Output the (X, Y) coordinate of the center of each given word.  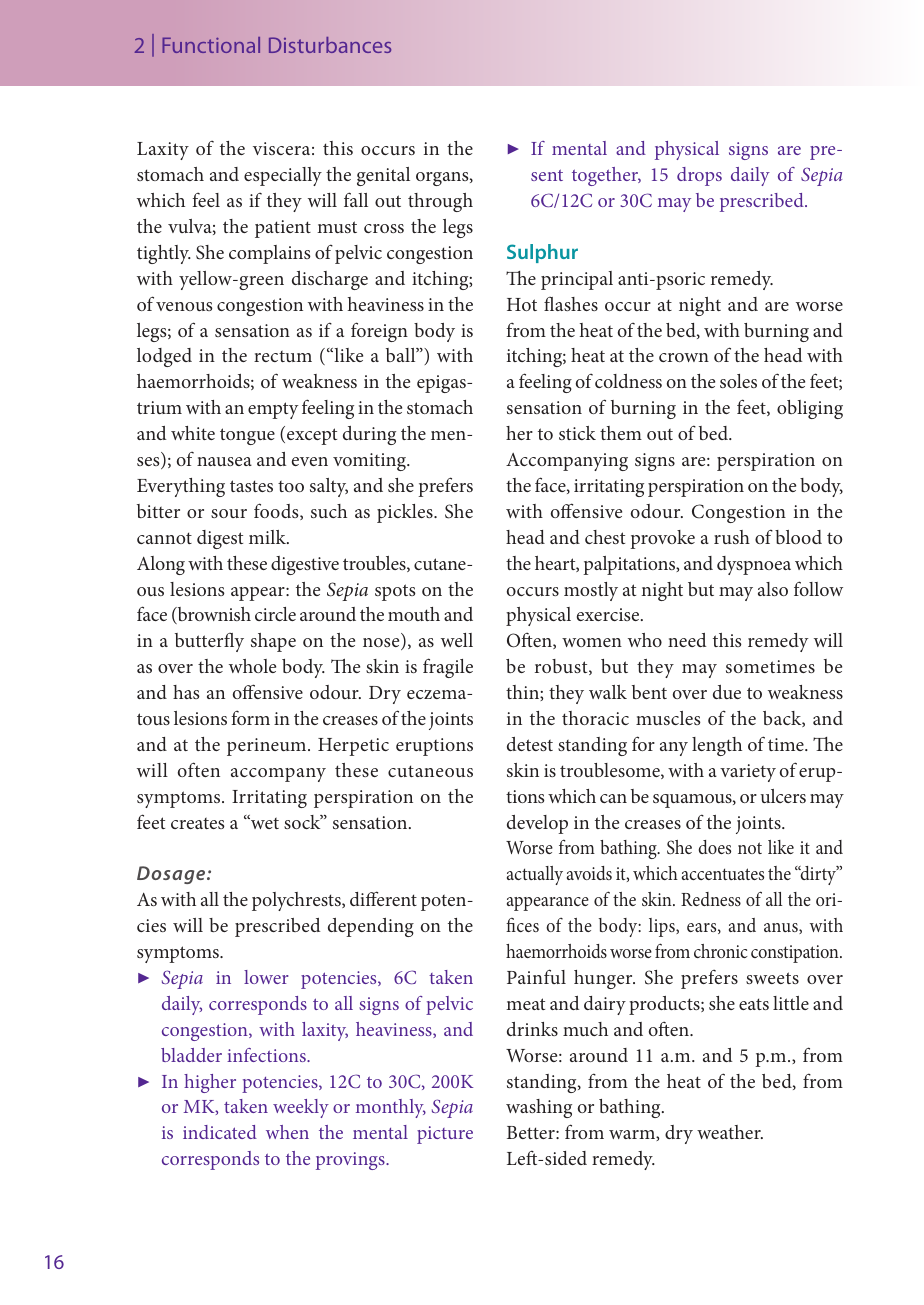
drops (699, 176)
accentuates (723, 874)
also (773, 589)
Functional (211, 45)
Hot (522, 304)
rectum (283, 356)
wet (264, 822)
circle (275, 614)
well (457, 640)
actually (535, 875)
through (440, 202)
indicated (220, 1132)
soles (738, 381)
